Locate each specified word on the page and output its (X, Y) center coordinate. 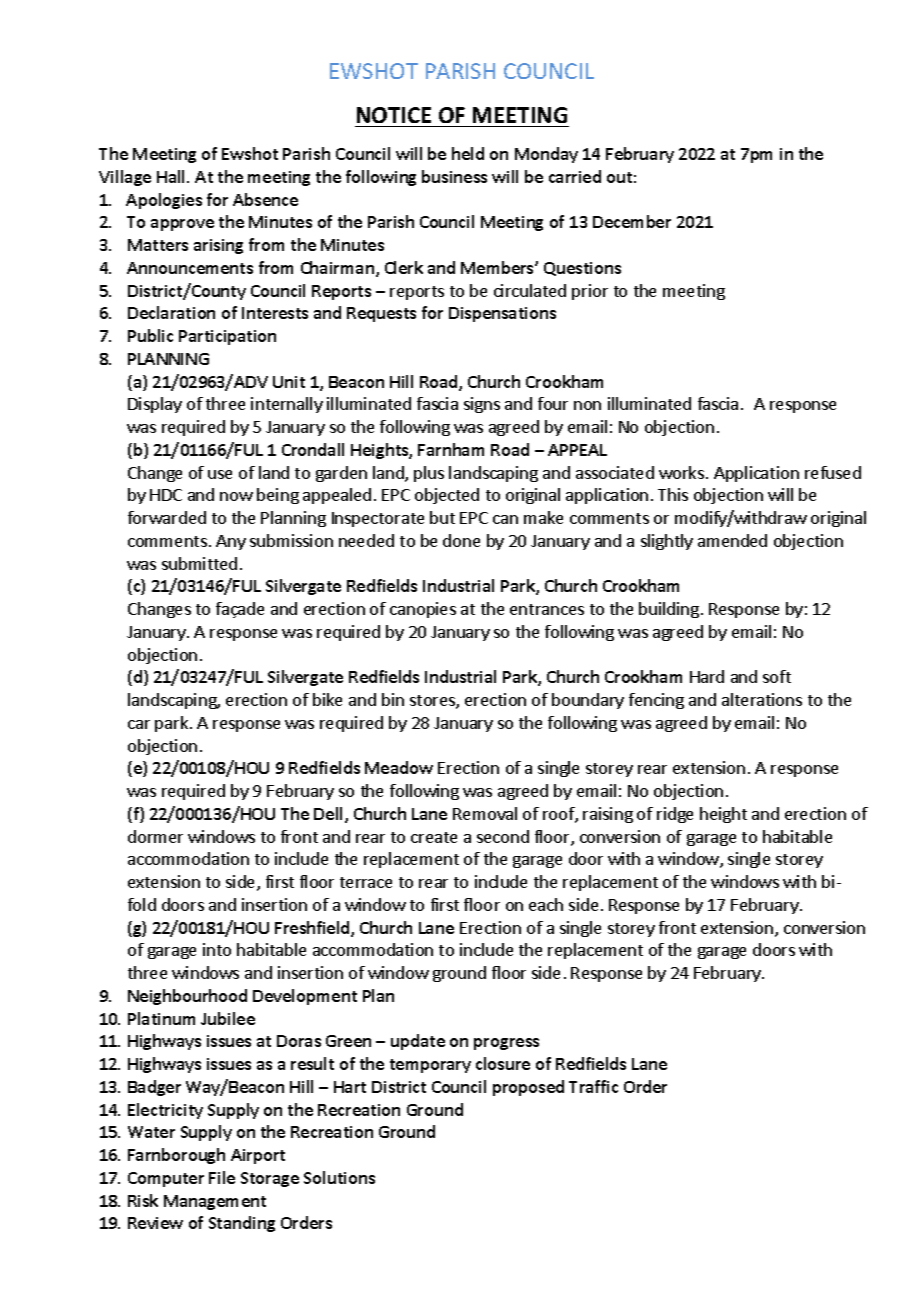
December (632, 221)
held (468, 153)
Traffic (593, 1086)
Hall (172, 176)
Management (215, 1202)
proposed (528, 1088)
